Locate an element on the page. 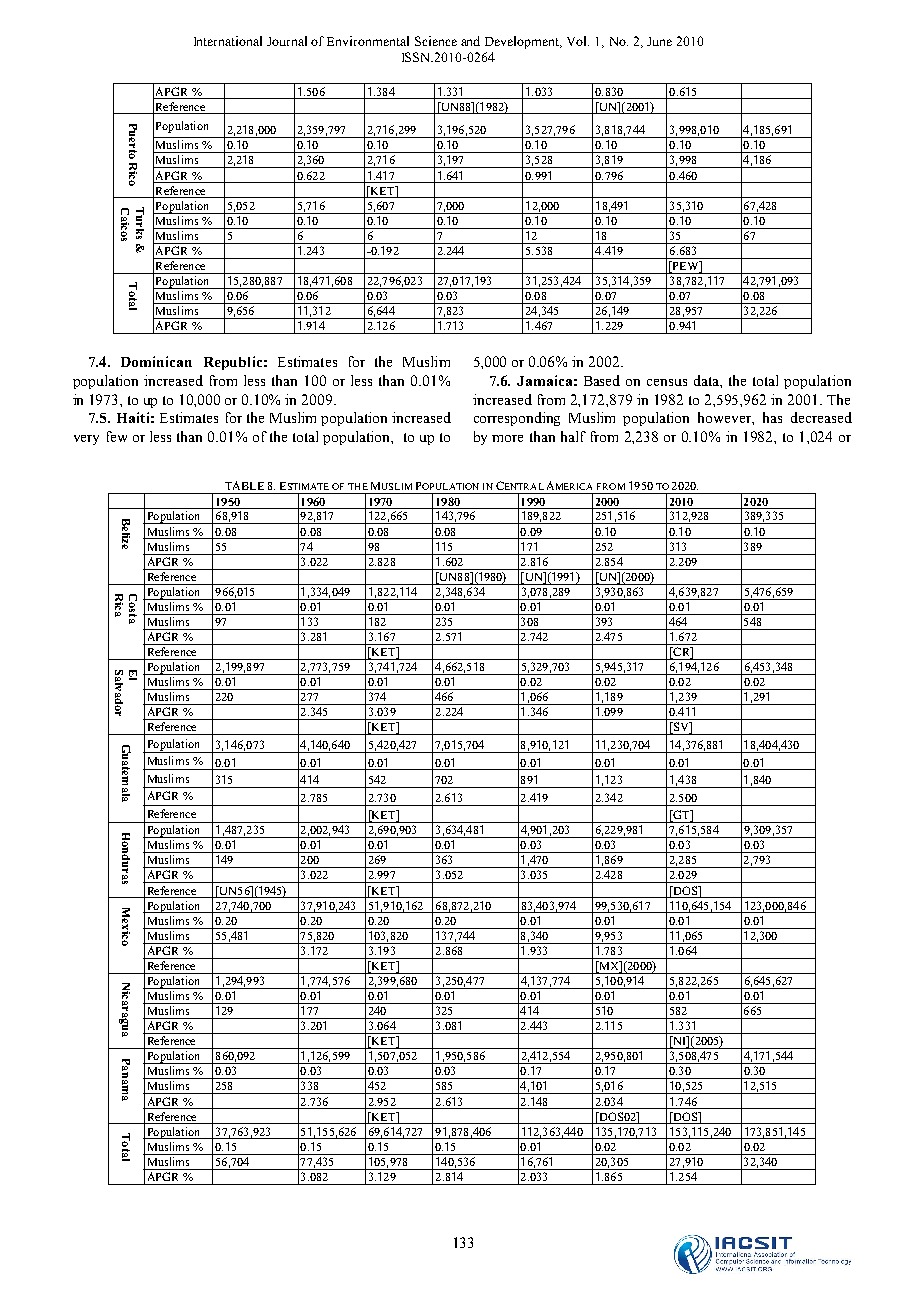 Image resolution: width=924 pixels, height=1308 pixels. Vol is located at coordinates (578, 41).
